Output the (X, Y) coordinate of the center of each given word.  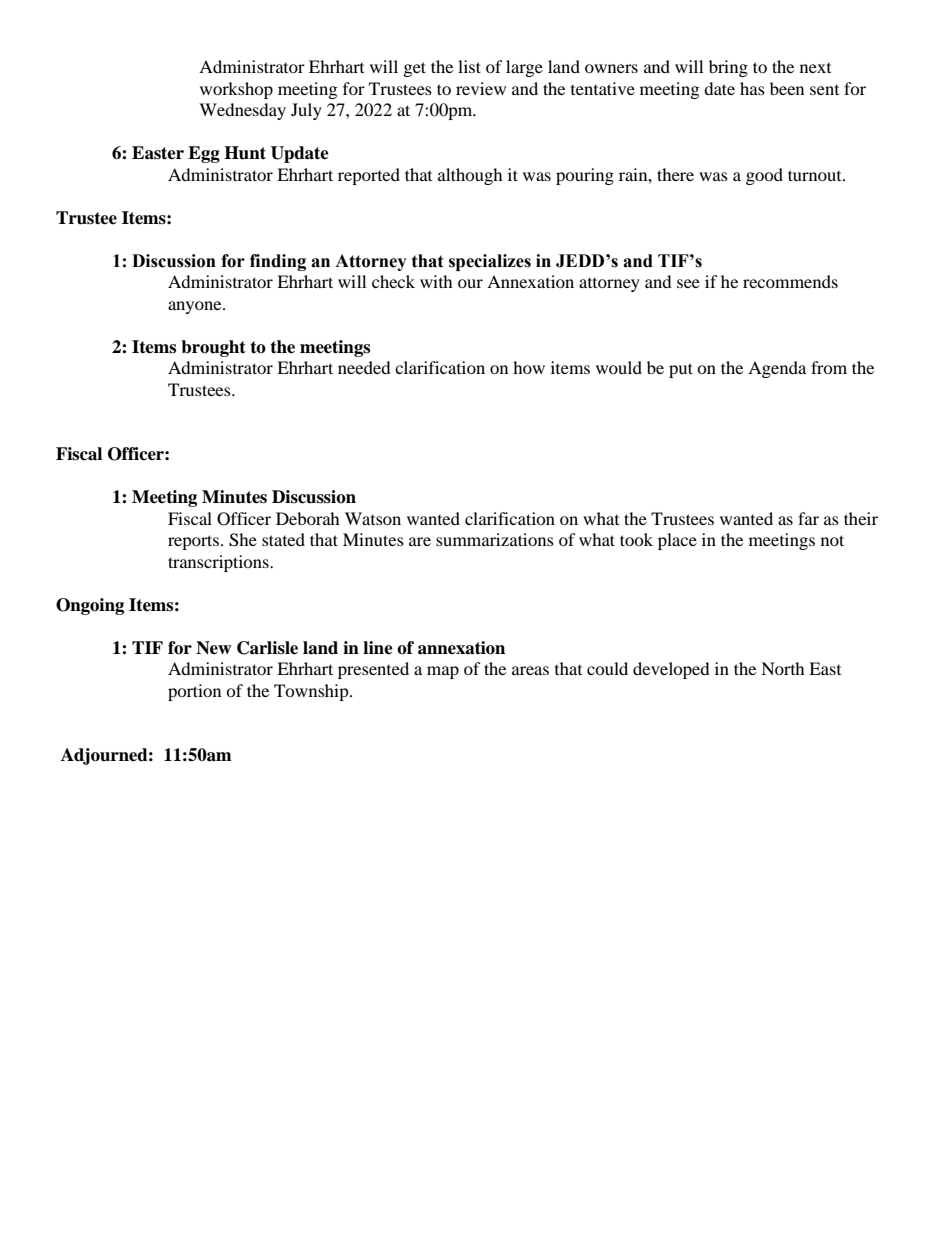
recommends (790, 281)
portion (194, 692)
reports (193, 542)
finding (278, 262)
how (529, 367)
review (481, 88)
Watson (373, 518)
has (752, 88)
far (808, 518)
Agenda (777, 369)
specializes (490, 262)
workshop (236, 90)
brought (213, 348)
